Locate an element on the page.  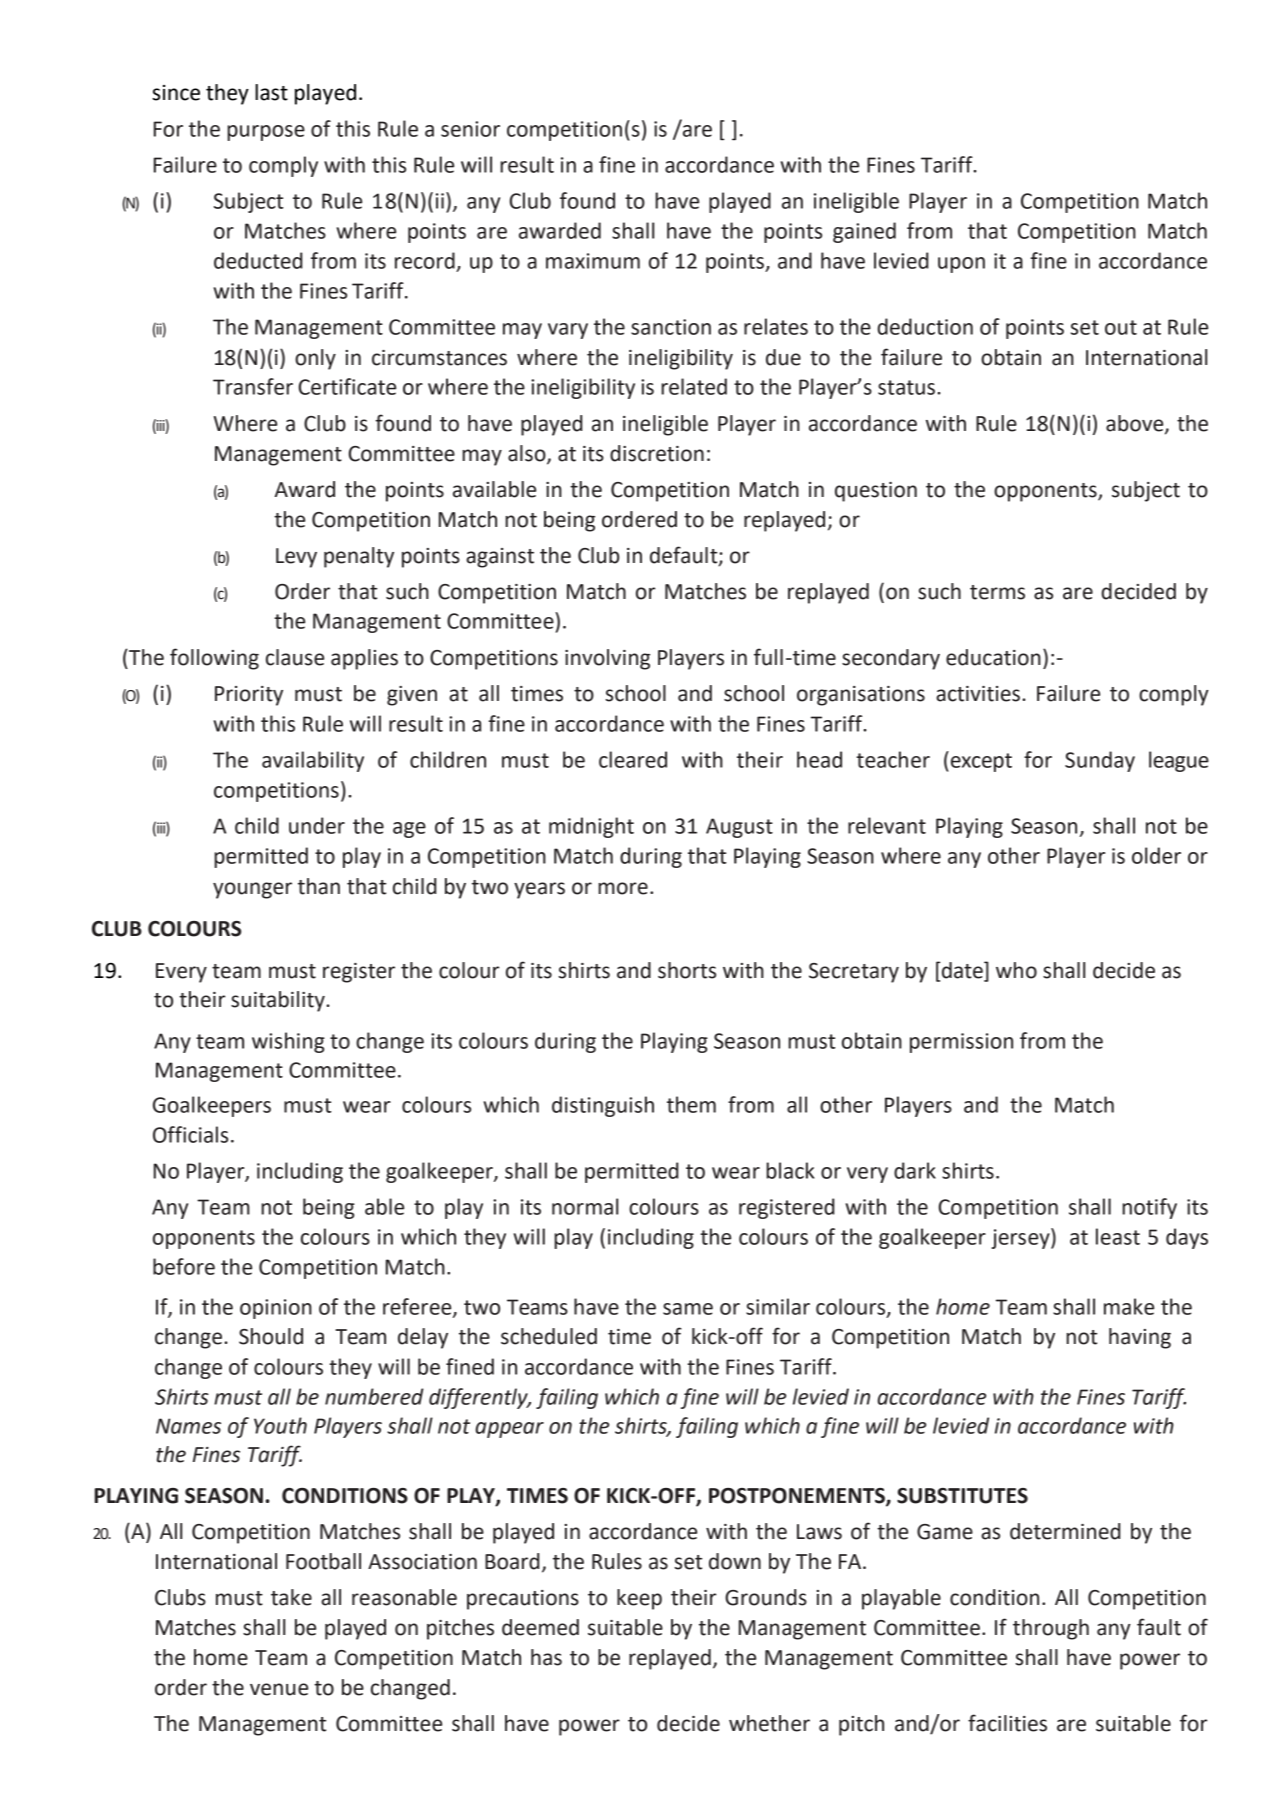
purpose is located at coordinates (266, 133).
